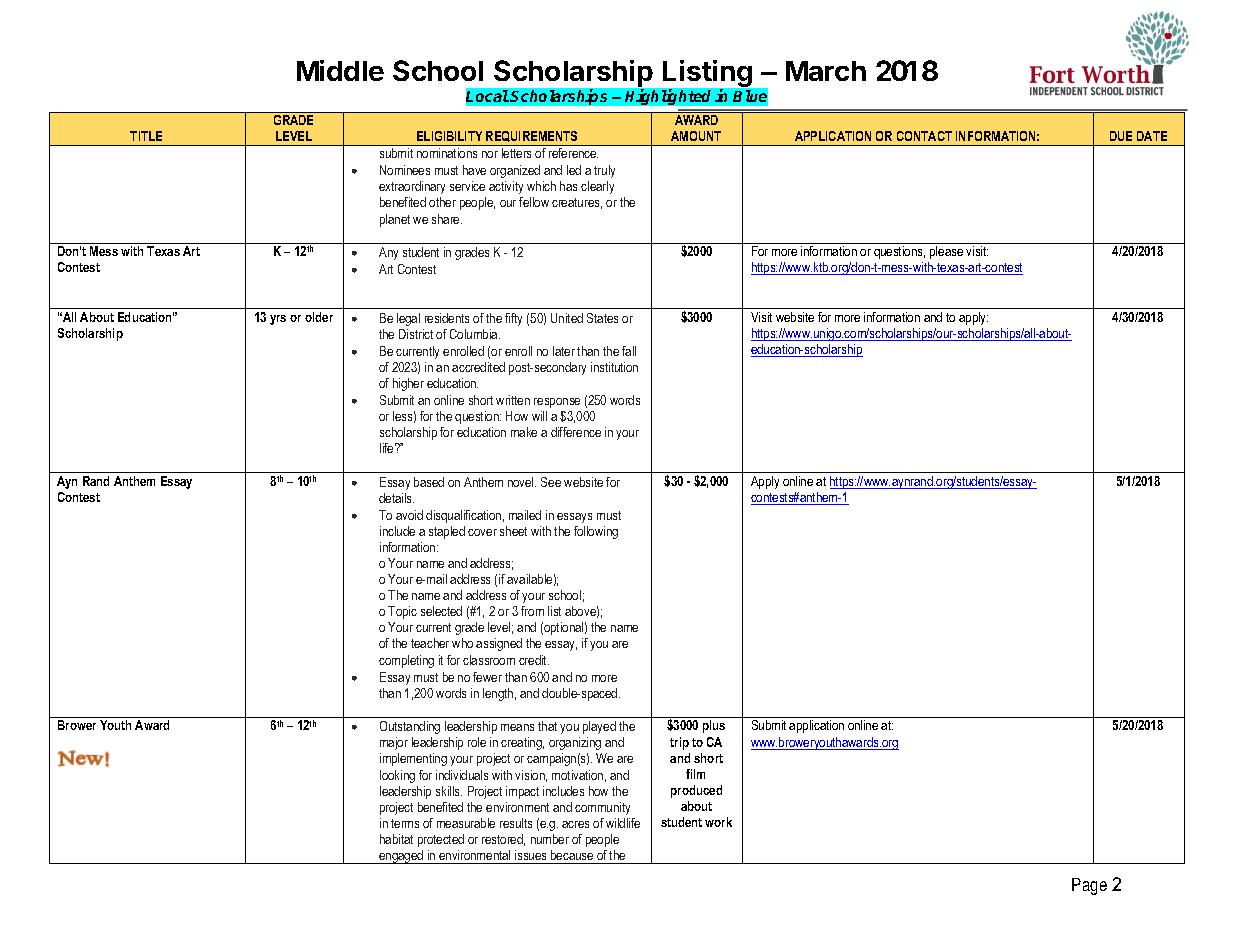  Describe the element at coordinates (629, 351) in the screenshot. I see `fall` at that location.
